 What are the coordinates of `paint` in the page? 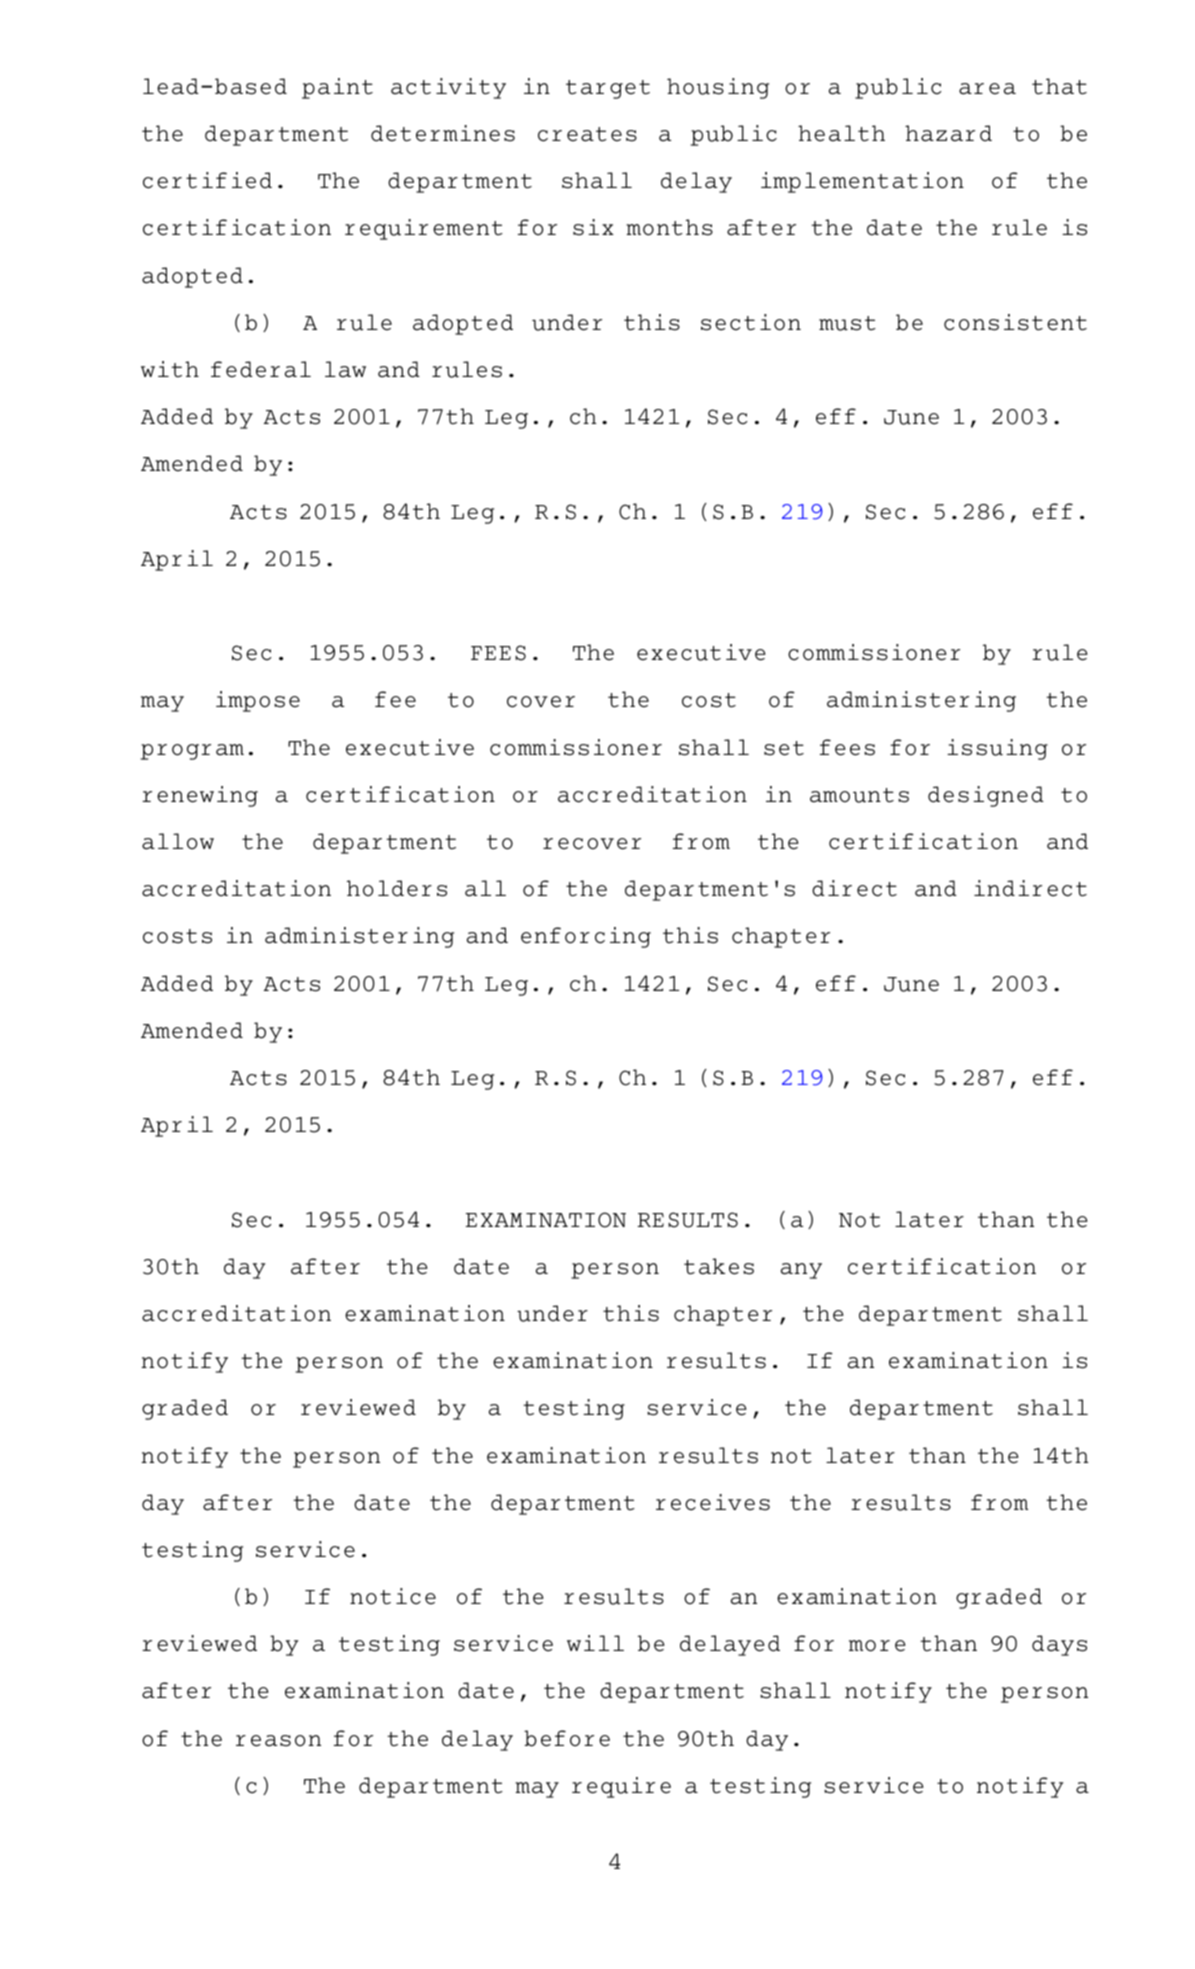 It's located at (337, 88).
